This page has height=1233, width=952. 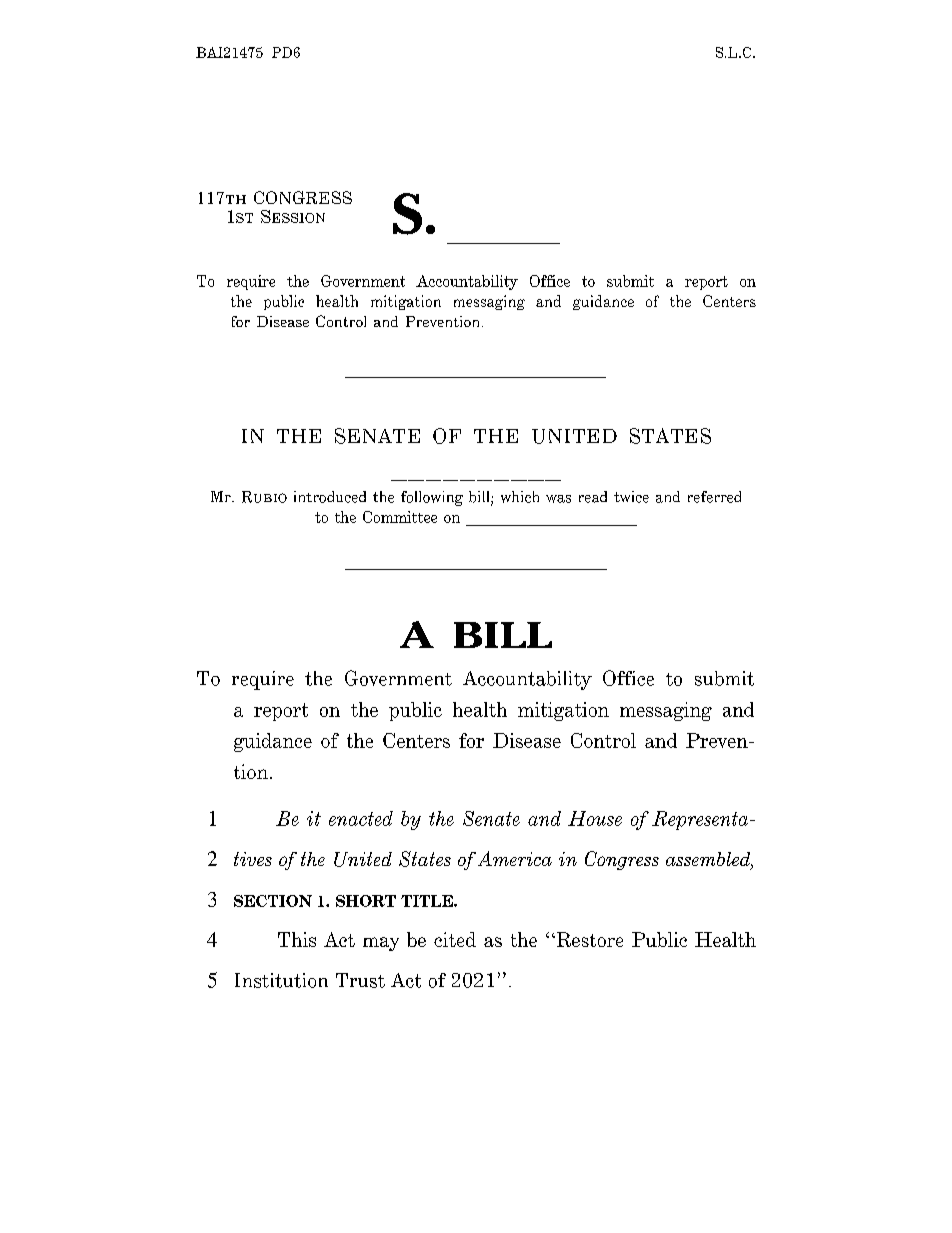 What do you see at coordinates (361, 818) in the page?
I see `enacted` at bounding box center [361, 818].
